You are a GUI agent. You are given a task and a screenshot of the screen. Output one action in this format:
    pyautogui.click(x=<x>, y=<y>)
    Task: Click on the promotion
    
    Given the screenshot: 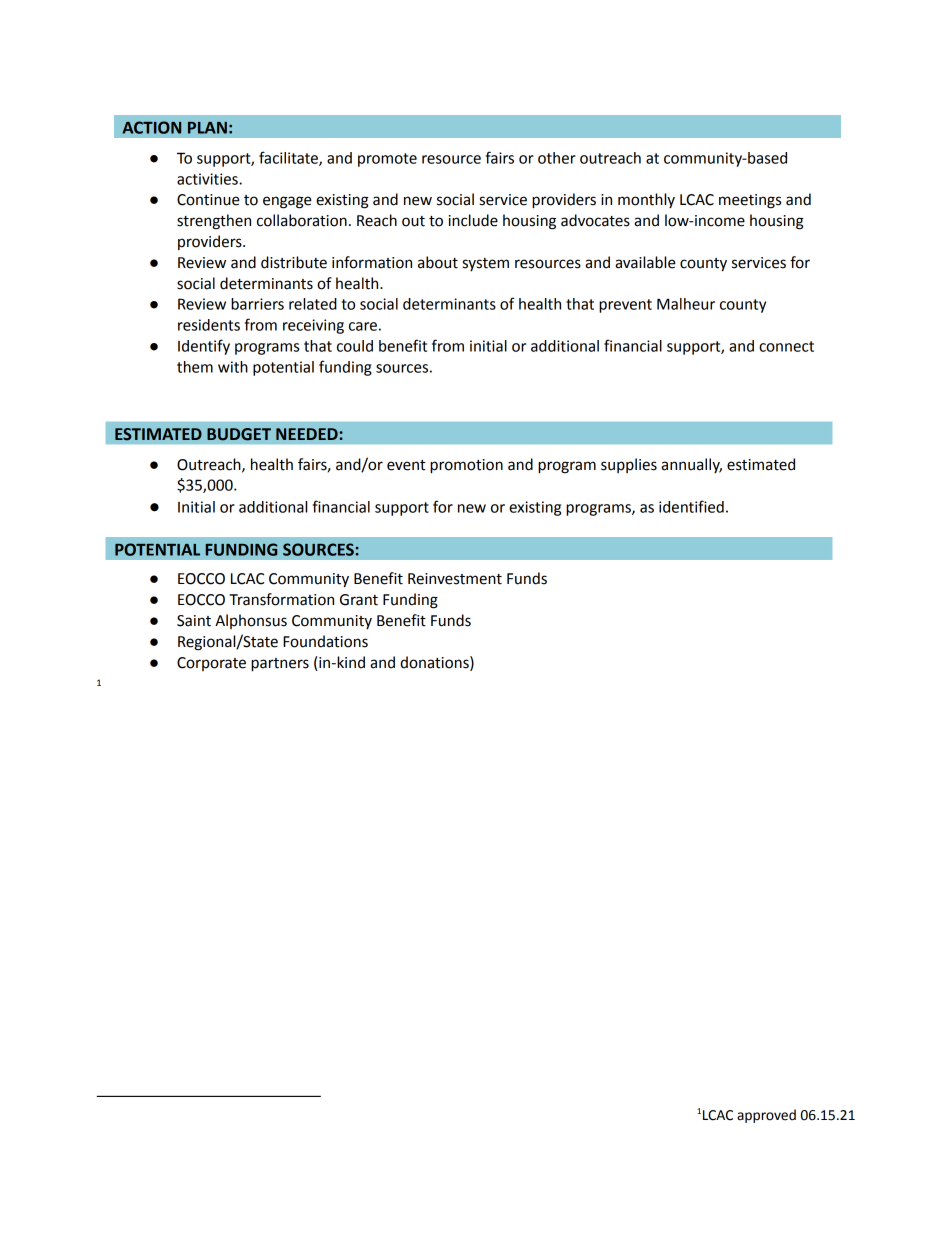 What is the action you would take?
    pyautogui.click(x=466, y=466)
